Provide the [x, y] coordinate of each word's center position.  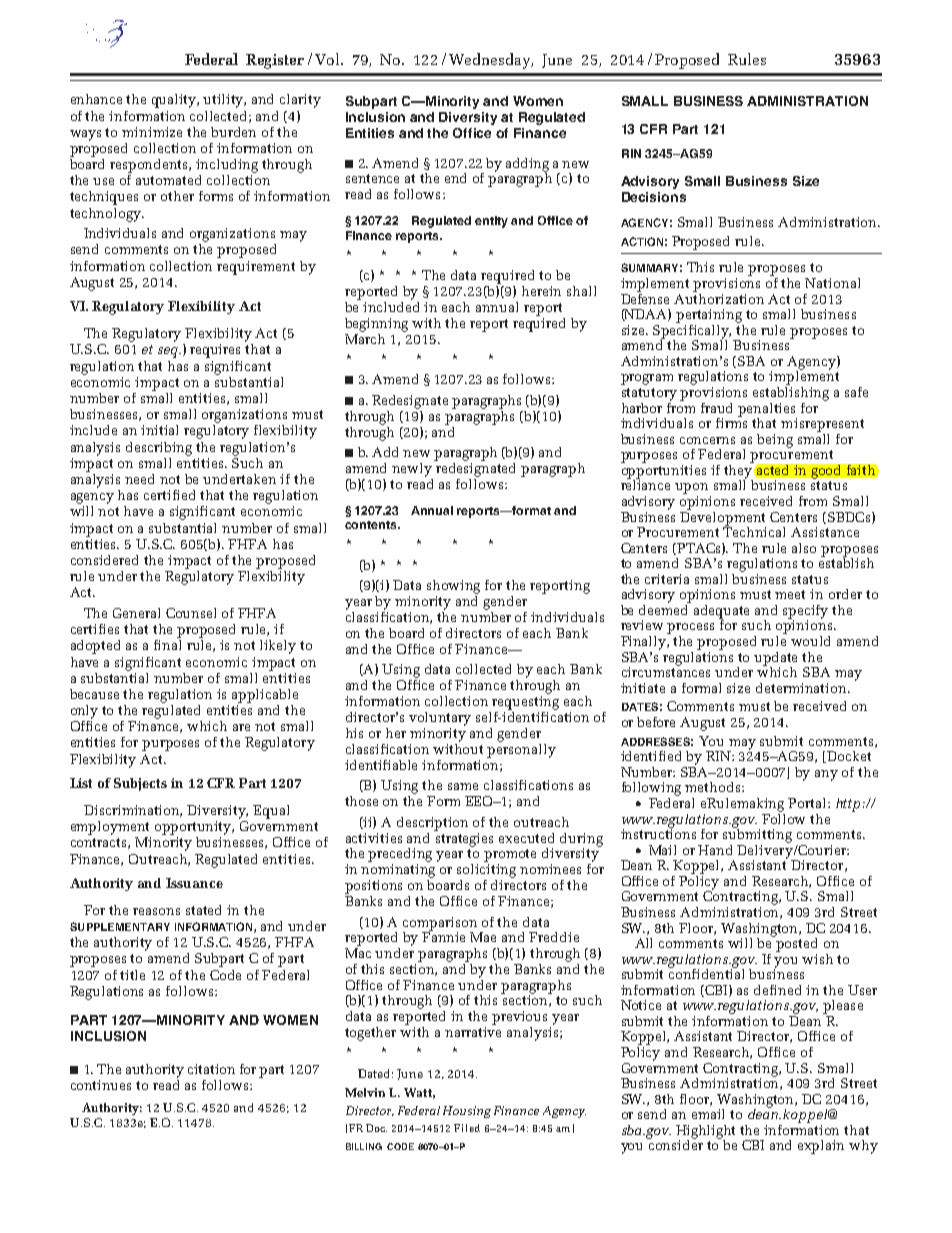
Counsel [191, 613]
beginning [376, 325]
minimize [152, 132]
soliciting [486, 869]
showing [453, 587]
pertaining [709, 316]
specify [805, 613]
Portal [808, 803]
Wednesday [491, 61]
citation [211, 1069]
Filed [467, 1128]
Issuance [194, 883]
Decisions [654, 197]
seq [169, 352]
